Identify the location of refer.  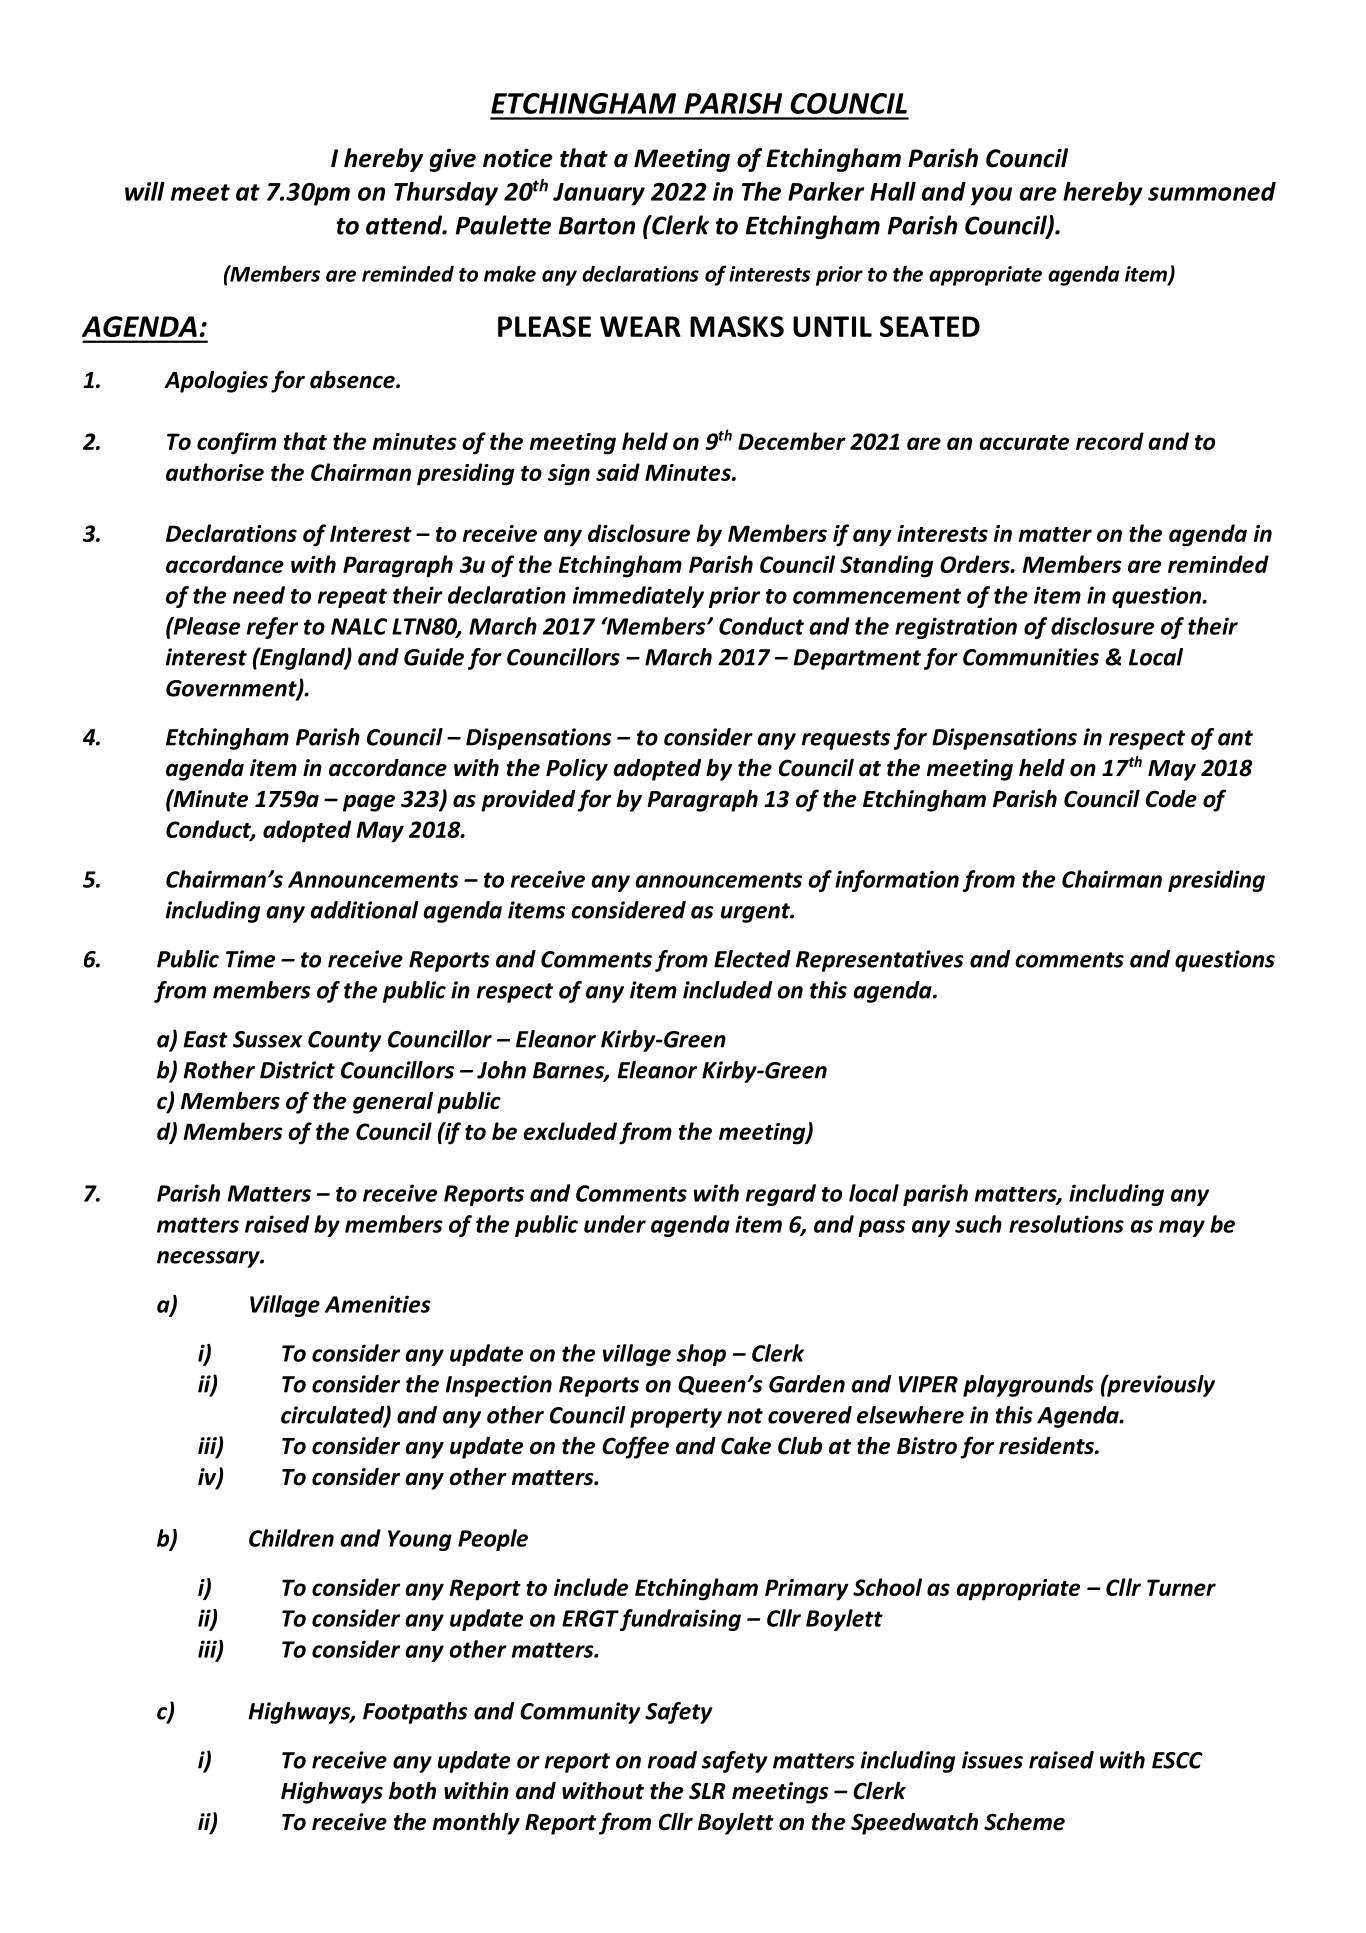
(272, 628).
